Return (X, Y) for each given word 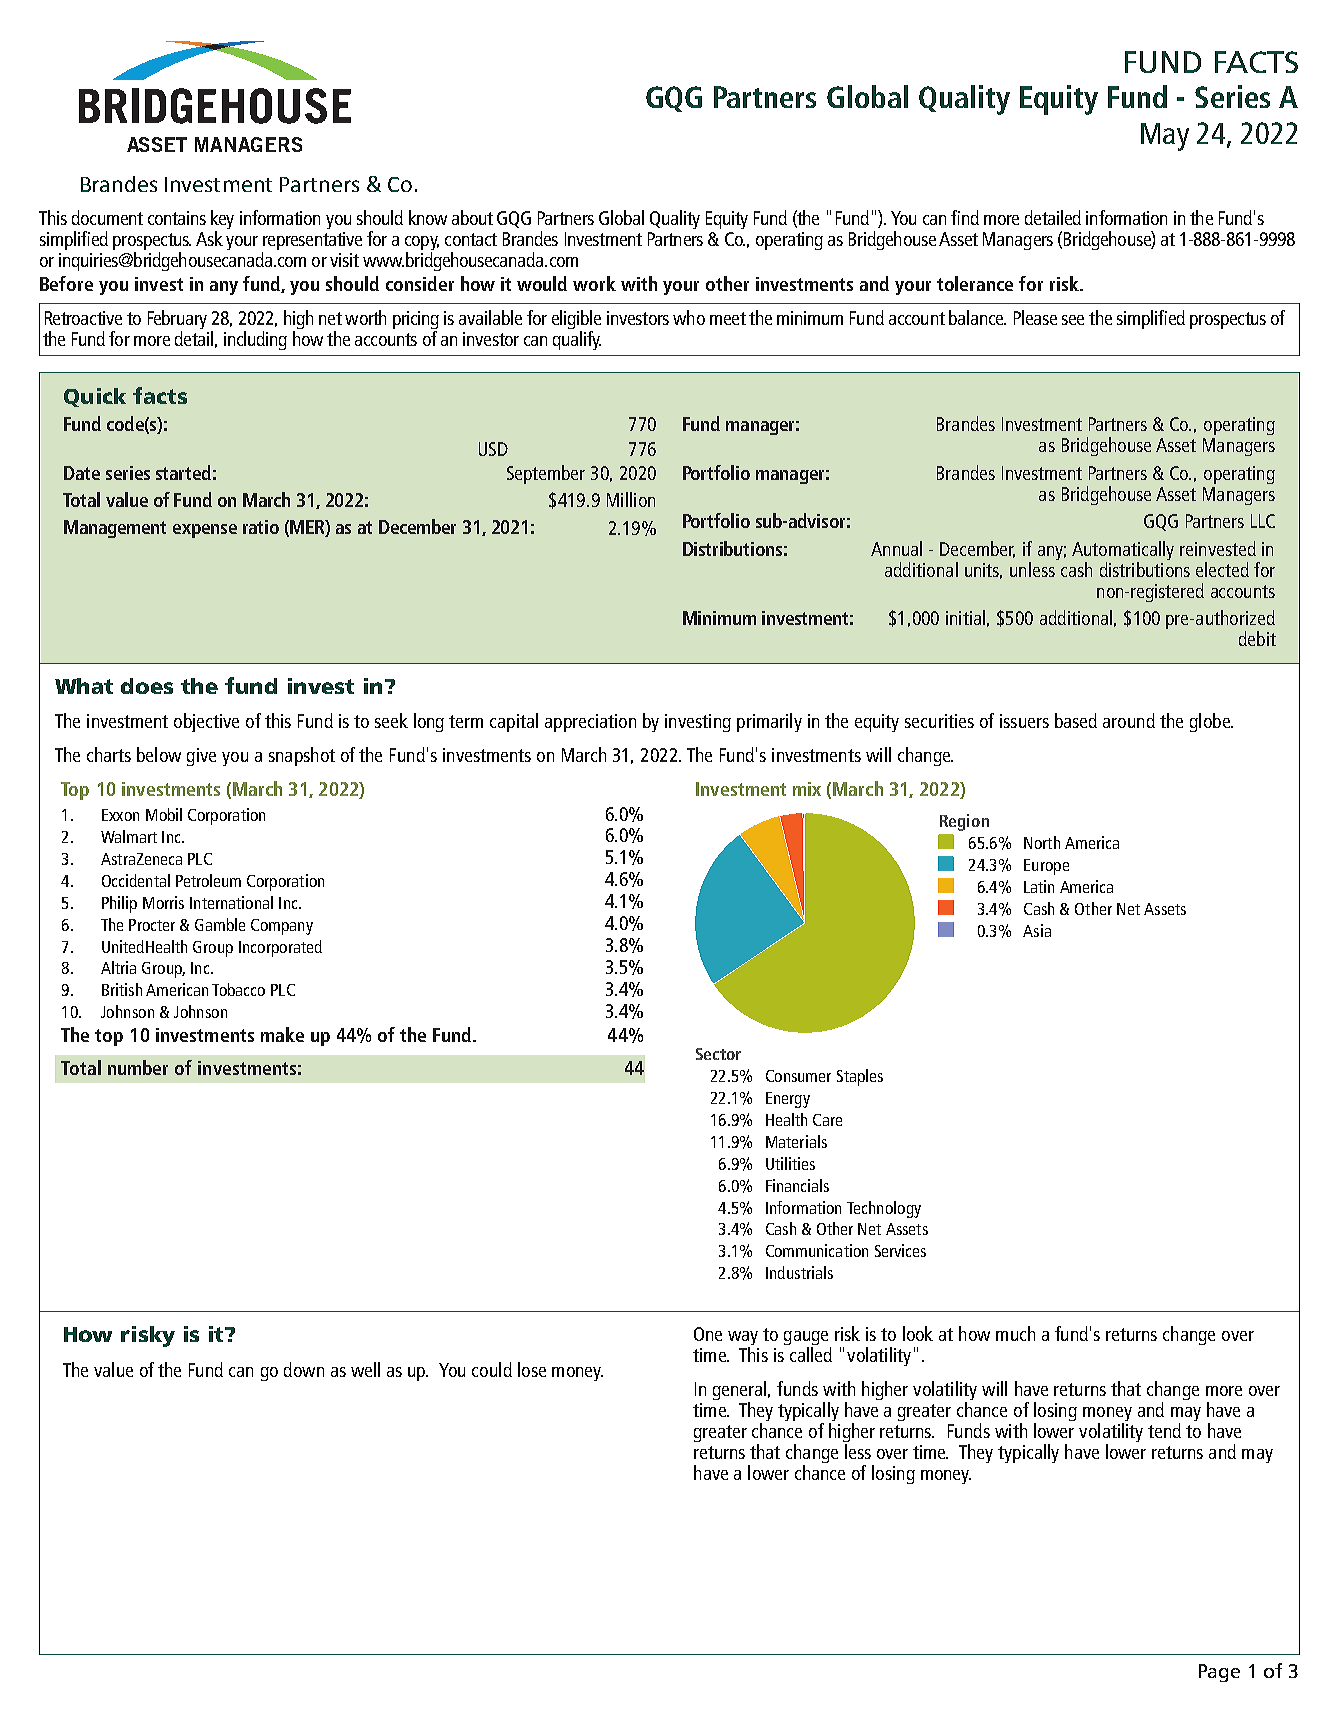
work (594, 283)
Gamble (220, 924)
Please (1035, 317)
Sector (718, 1054)
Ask (209, 238)
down (304, 1369)
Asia (1037, 930)
